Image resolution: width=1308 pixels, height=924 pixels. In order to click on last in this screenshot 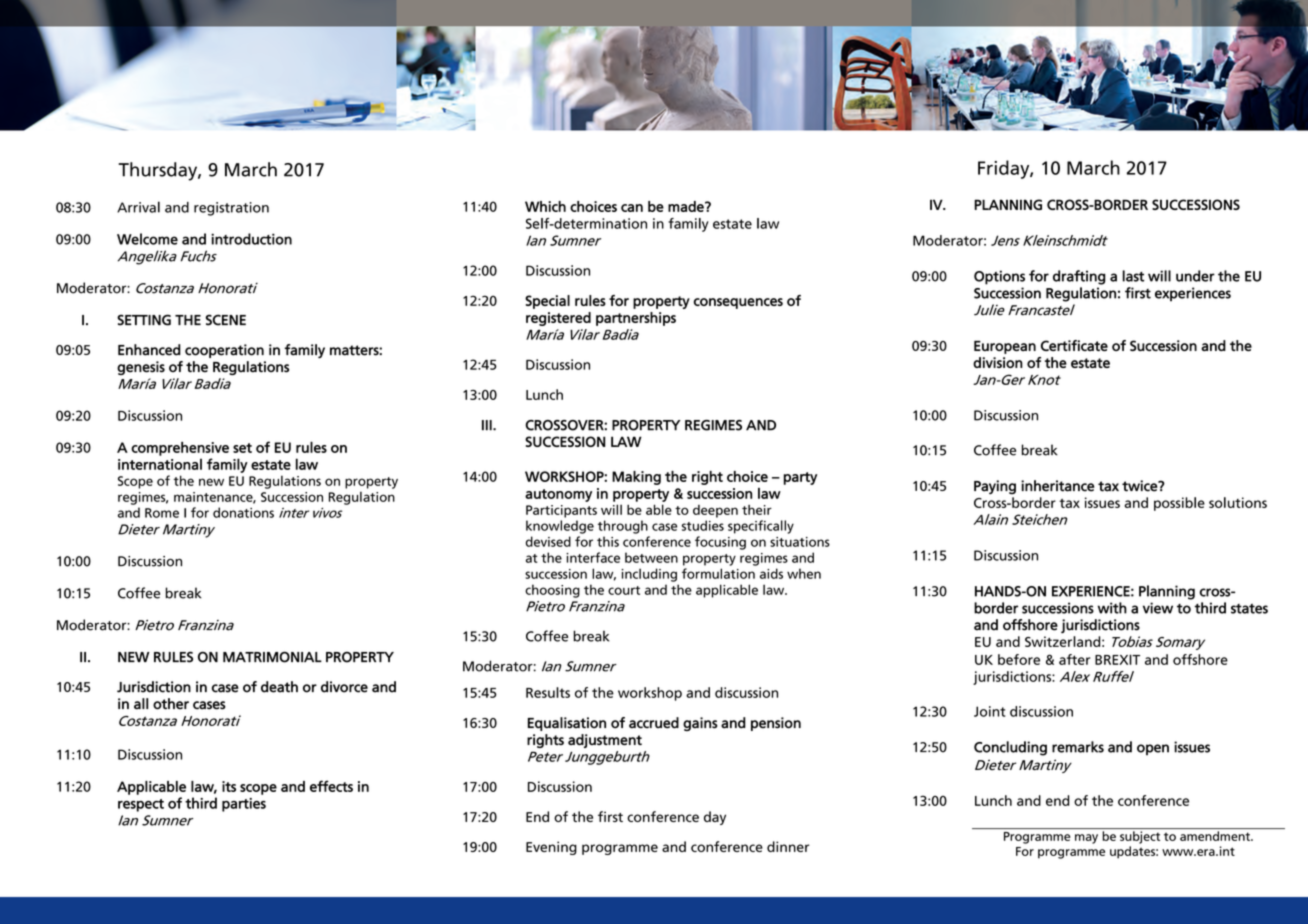, I will do `click(1133, 276)`.
